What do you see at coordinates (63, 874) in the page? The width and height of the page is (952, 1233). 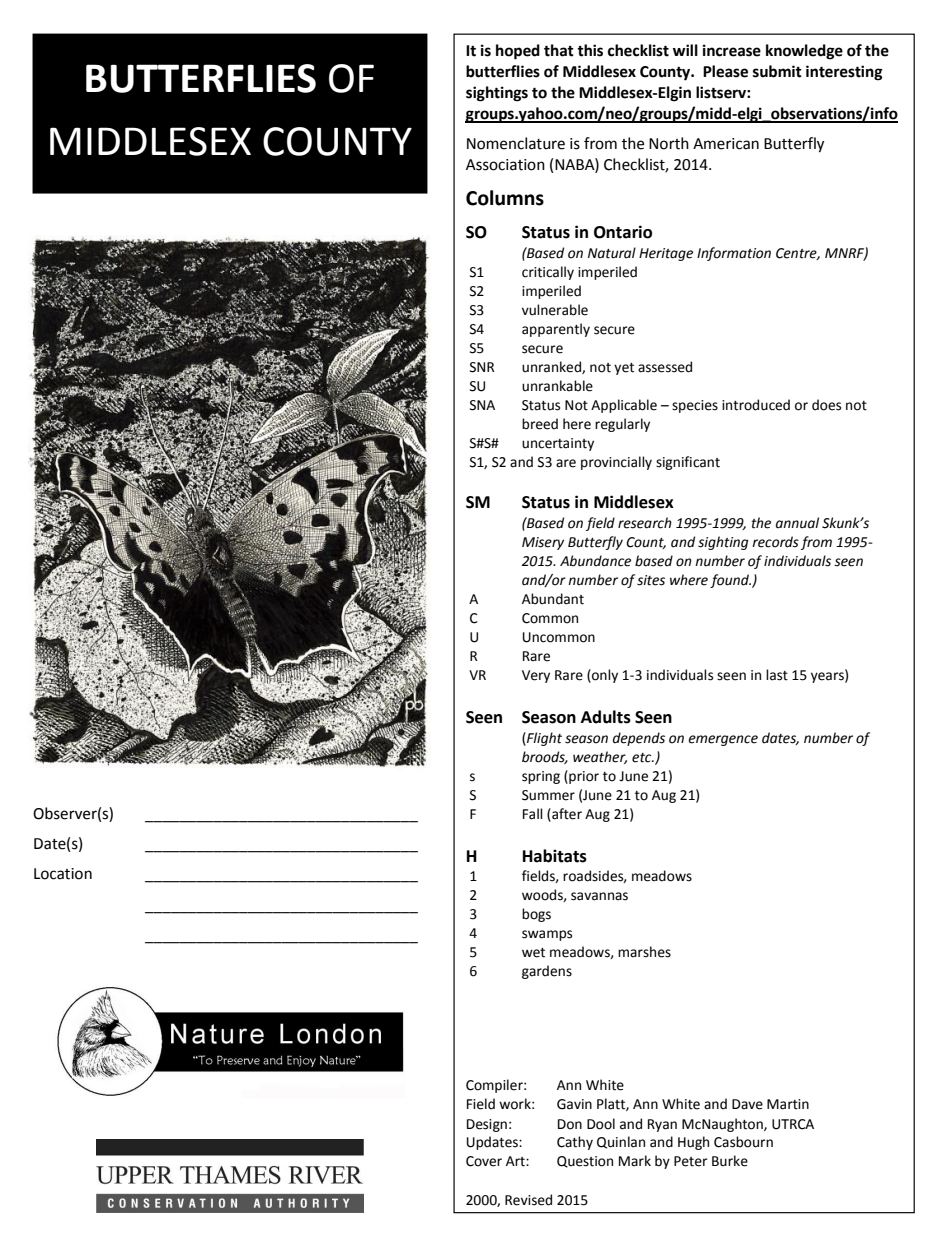 I see `Location` at bounding box center [63, 874].
